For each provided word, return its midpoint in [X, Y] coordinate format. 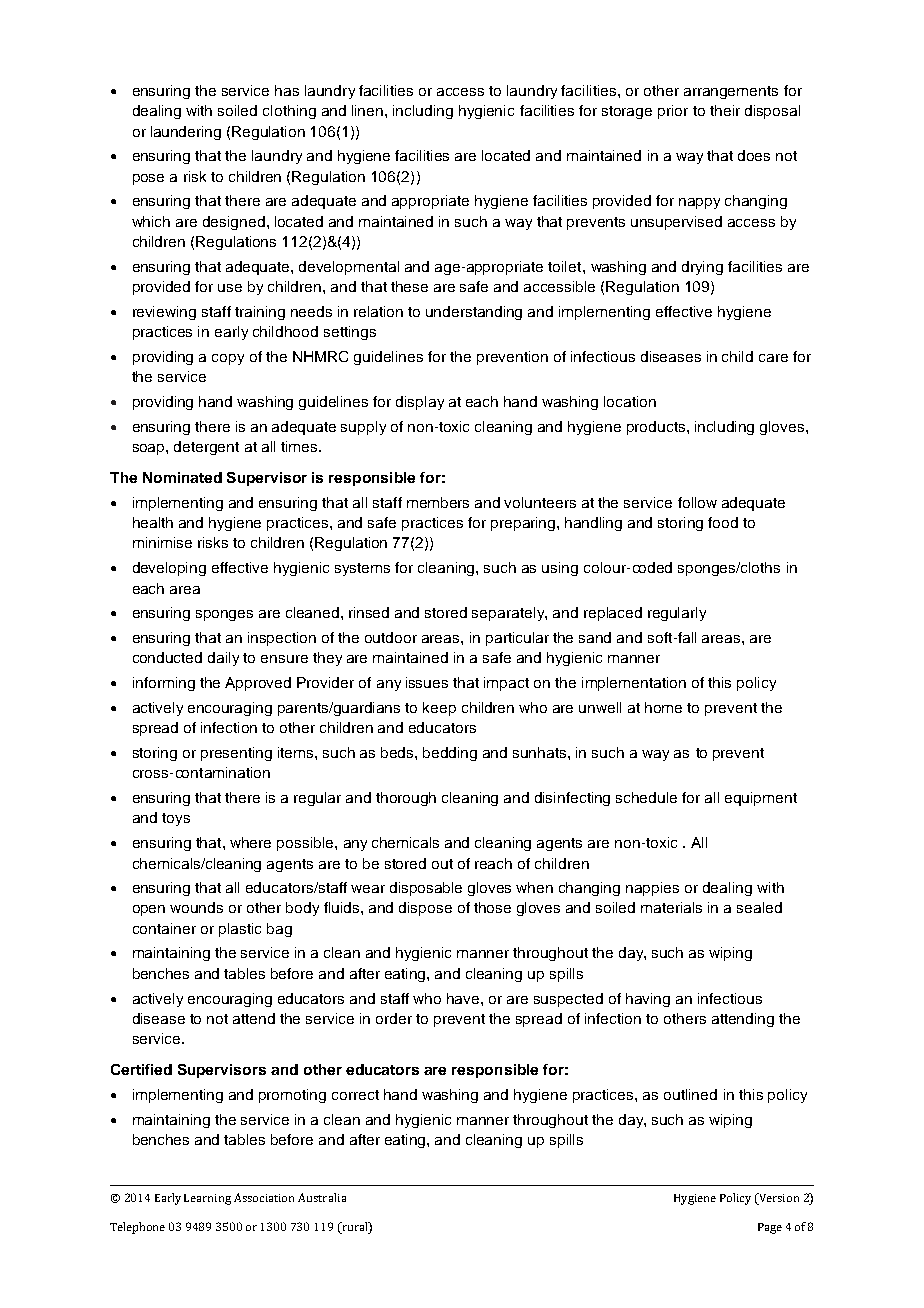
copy [228, 359]
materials [671, 907]
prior [673, 112]
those [492, 907]
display [420, 403]
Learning [207, 1199]
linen [367, 110]
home [663, 707]
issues [427, 682]
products [657, 428]
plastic [240, 930]
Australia [322, 1197]
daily [223, 659]
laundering [186, 133]
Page [770, 1228]
